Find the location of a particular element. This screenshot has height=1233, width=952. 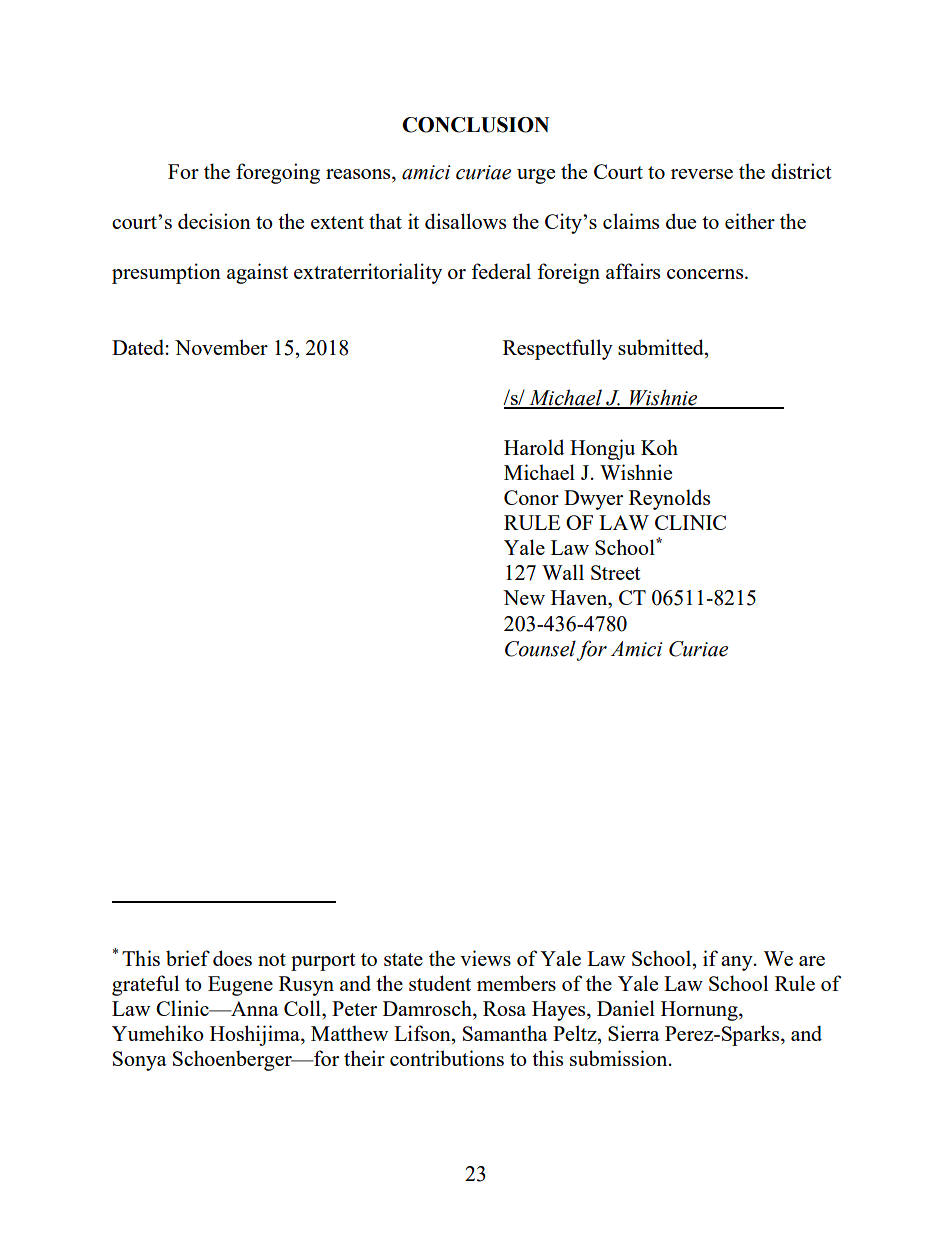

Harold is located at coordinates (534, 447).
